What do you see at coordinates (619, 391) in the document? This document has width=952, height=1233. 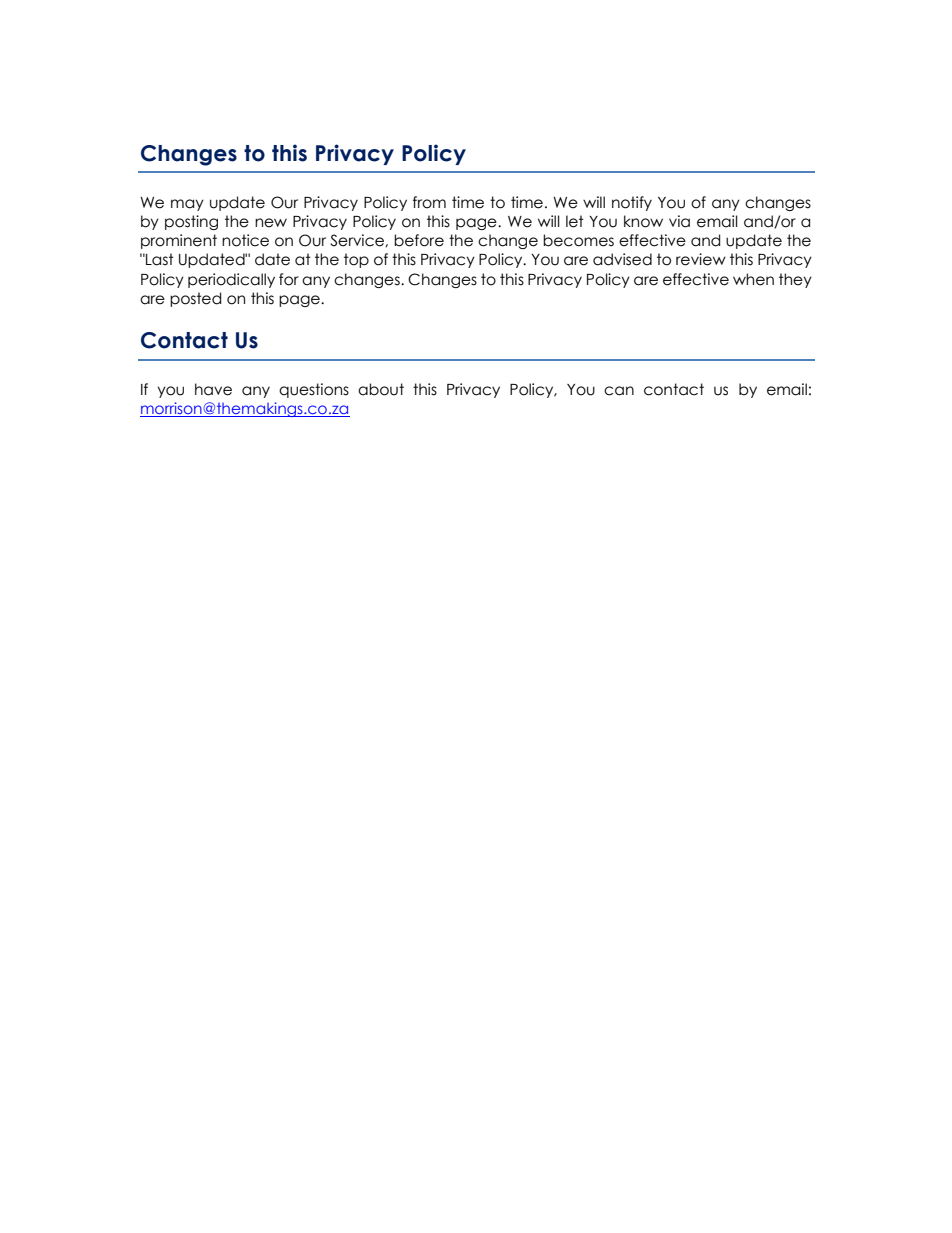 I see `can` at bounding box center [619, 391].
